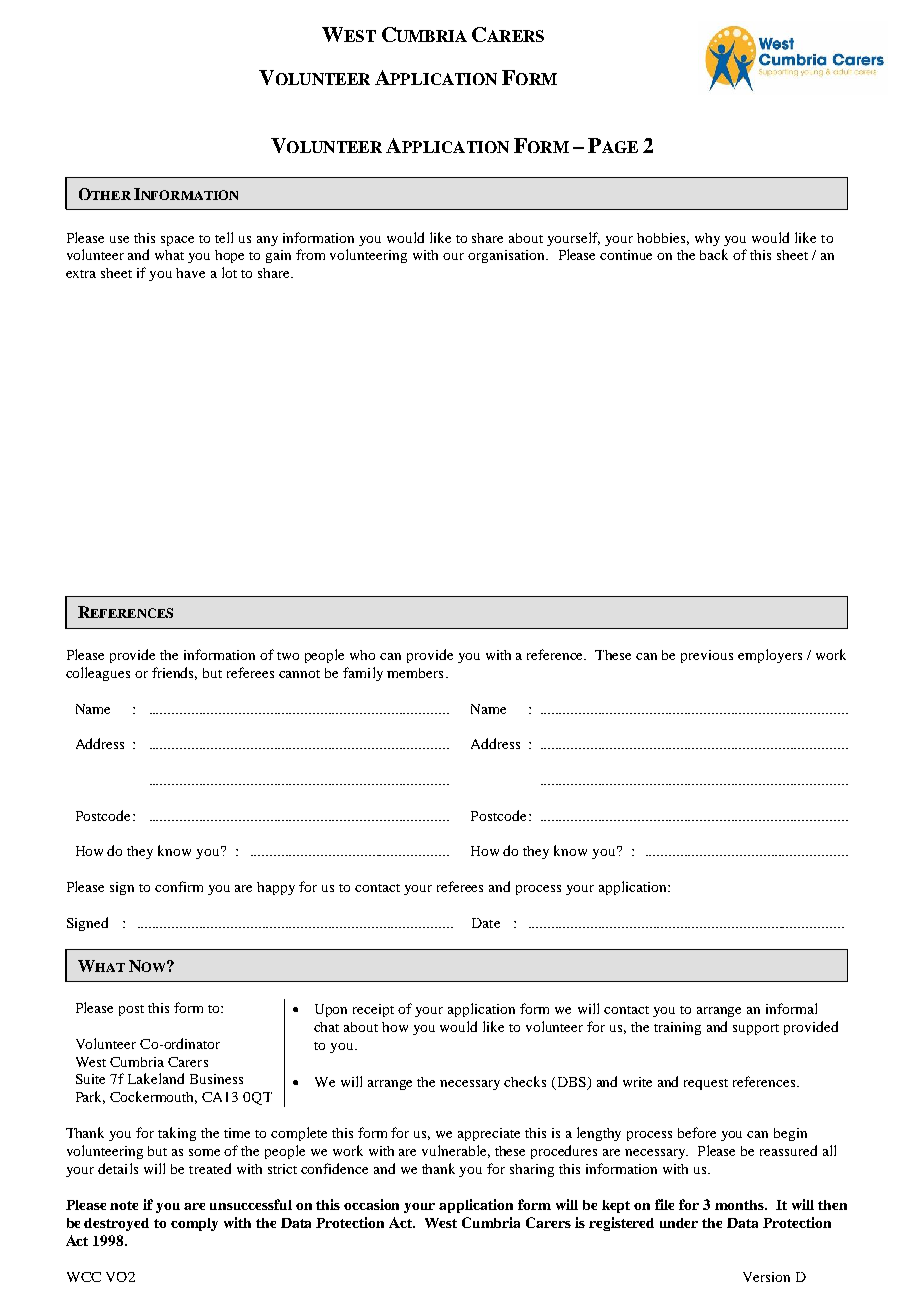 This document has width=924, height=1308. I want to click on organisation, so click(508, 256).
